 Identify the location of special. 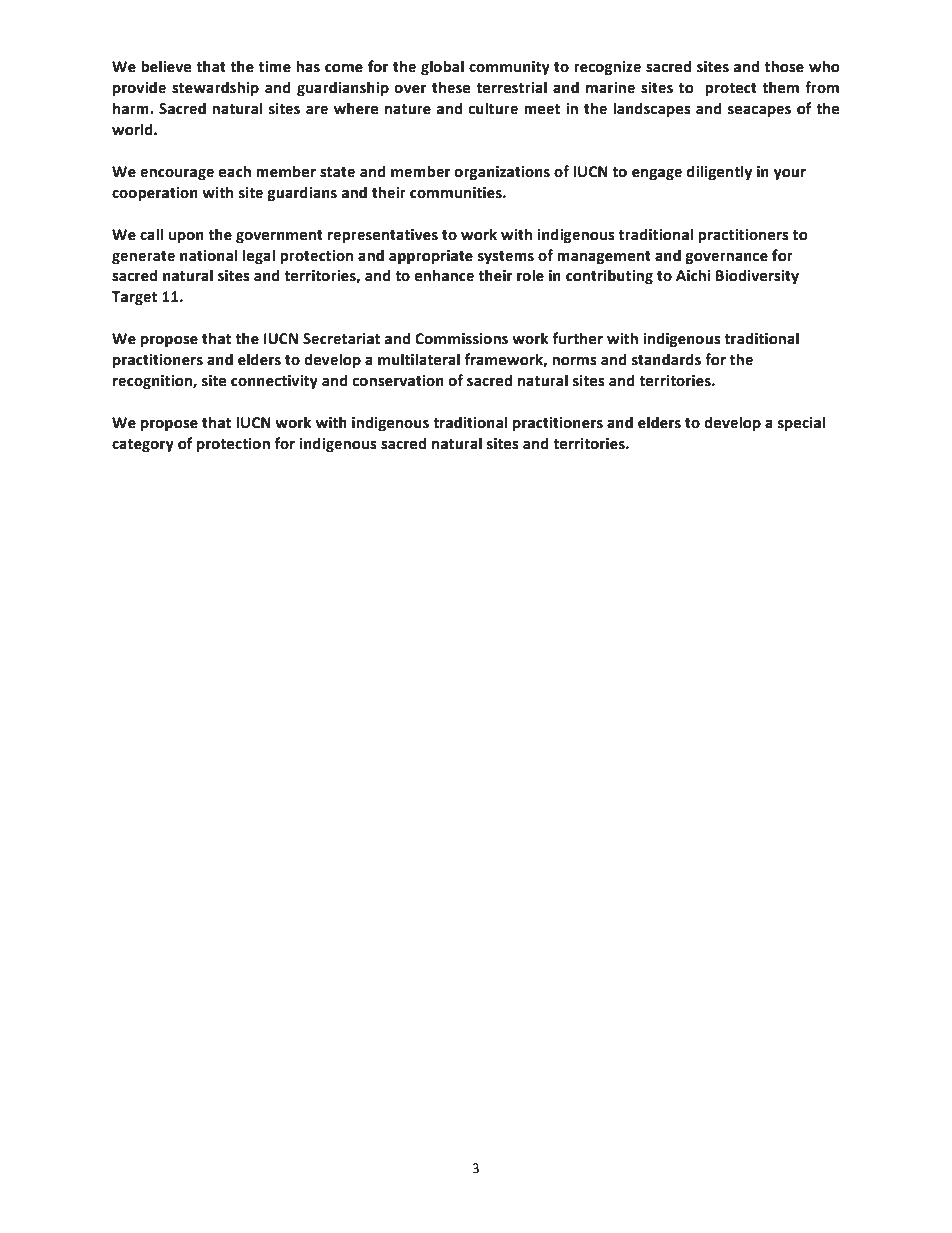
(801, 423).
